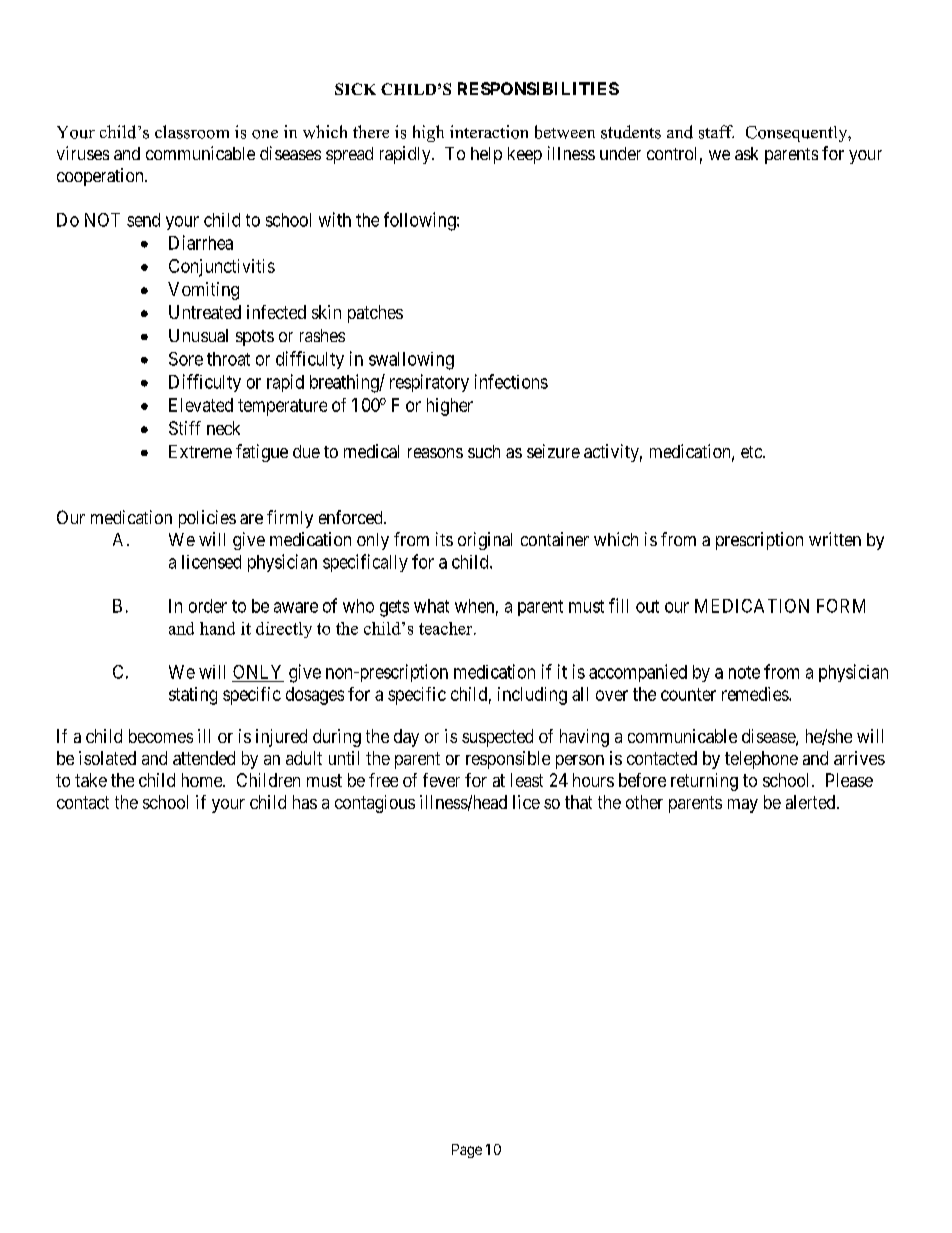 The height and width of the image is (1233, 952). I want to click on FORM, so click(841, 606).
